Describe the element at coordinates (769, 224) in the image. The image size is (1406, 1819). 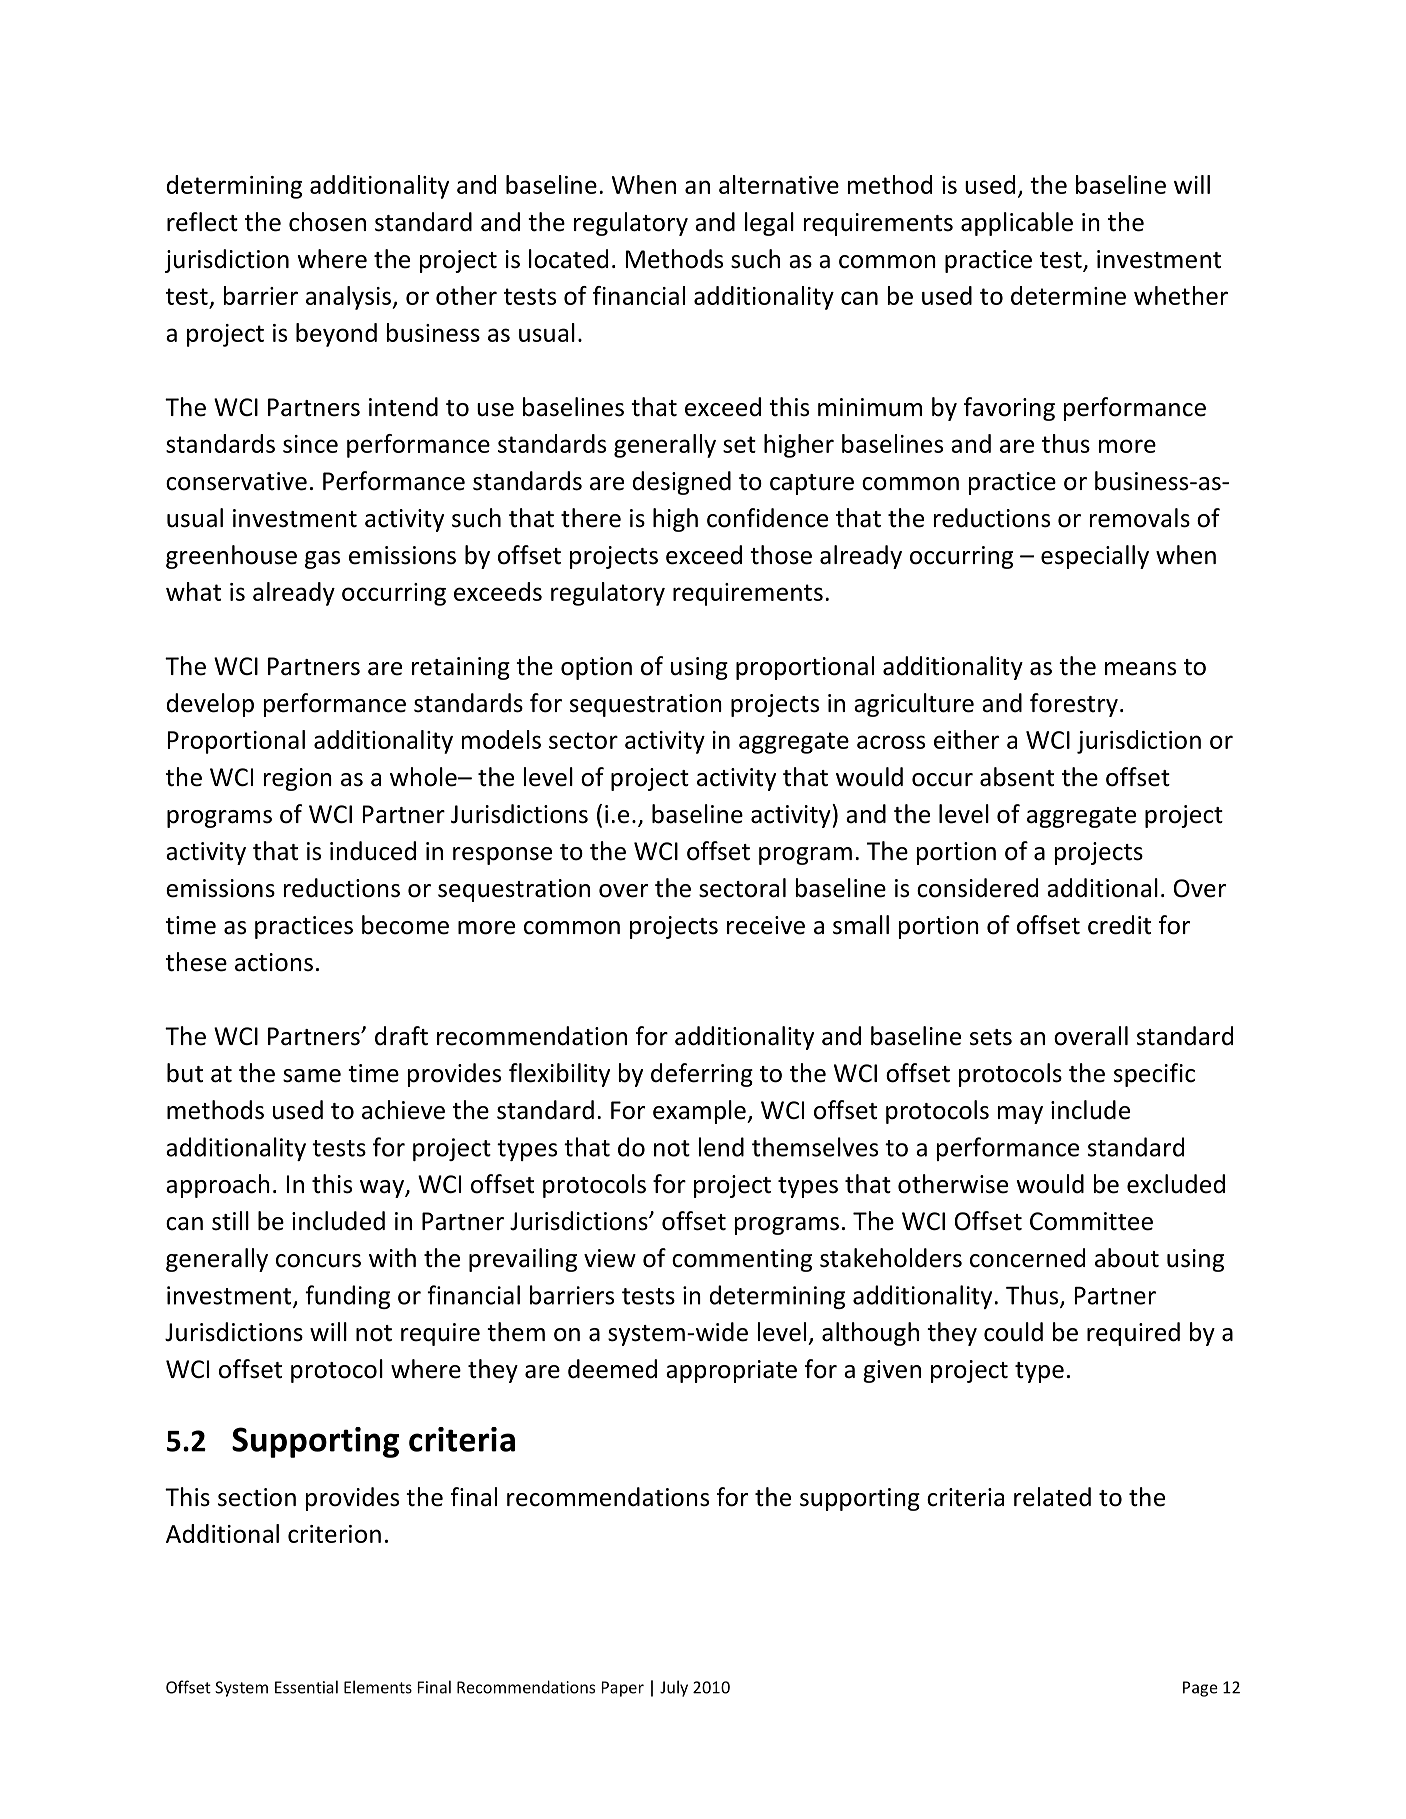
I see `legal` at that location.
